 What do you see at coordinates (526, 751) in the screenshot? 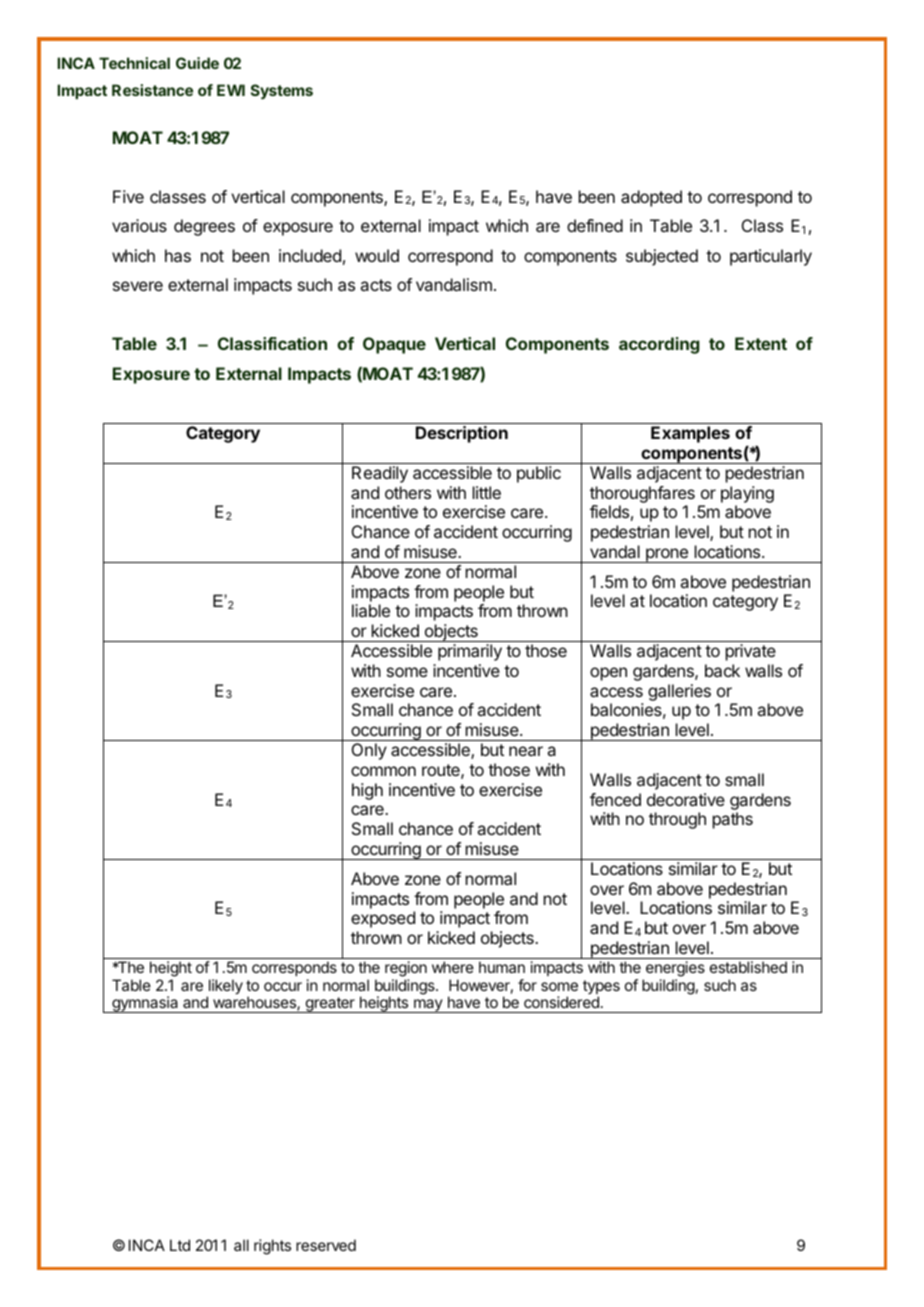
I see `near` at bounding box center [526, 751].
